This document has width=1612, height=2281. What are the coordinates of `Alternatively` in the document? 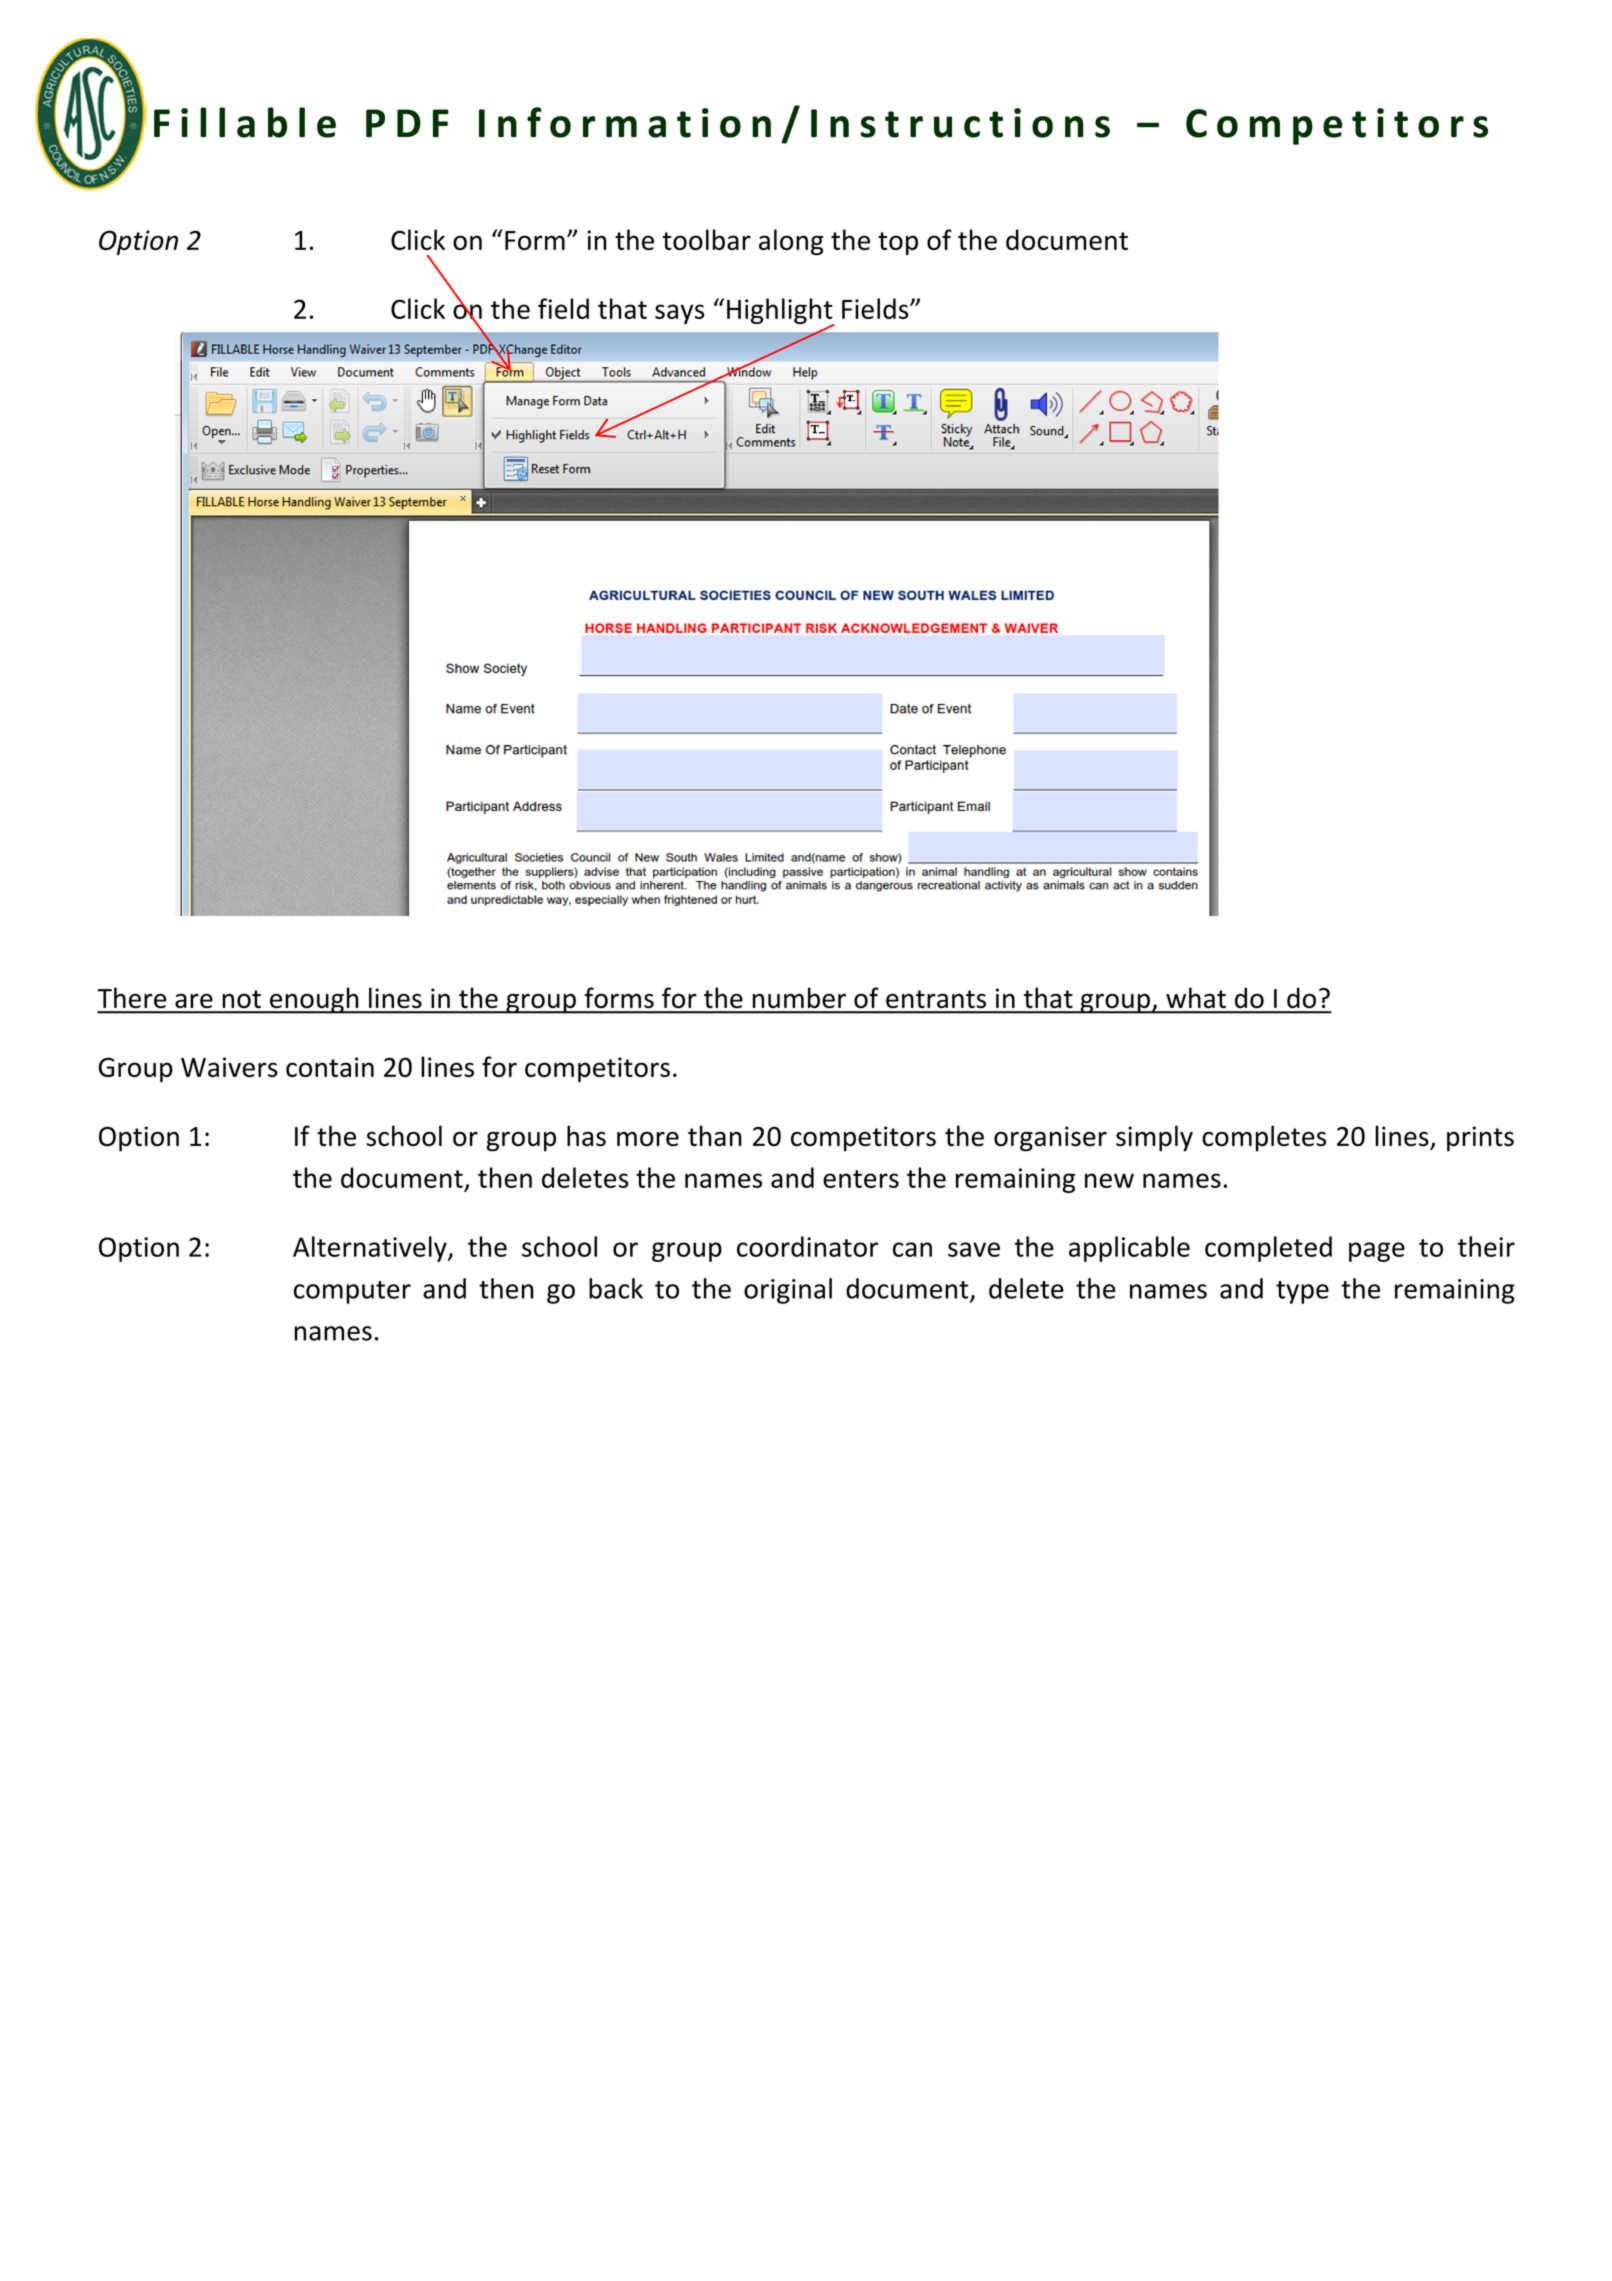 It's located at (371, 1249).
